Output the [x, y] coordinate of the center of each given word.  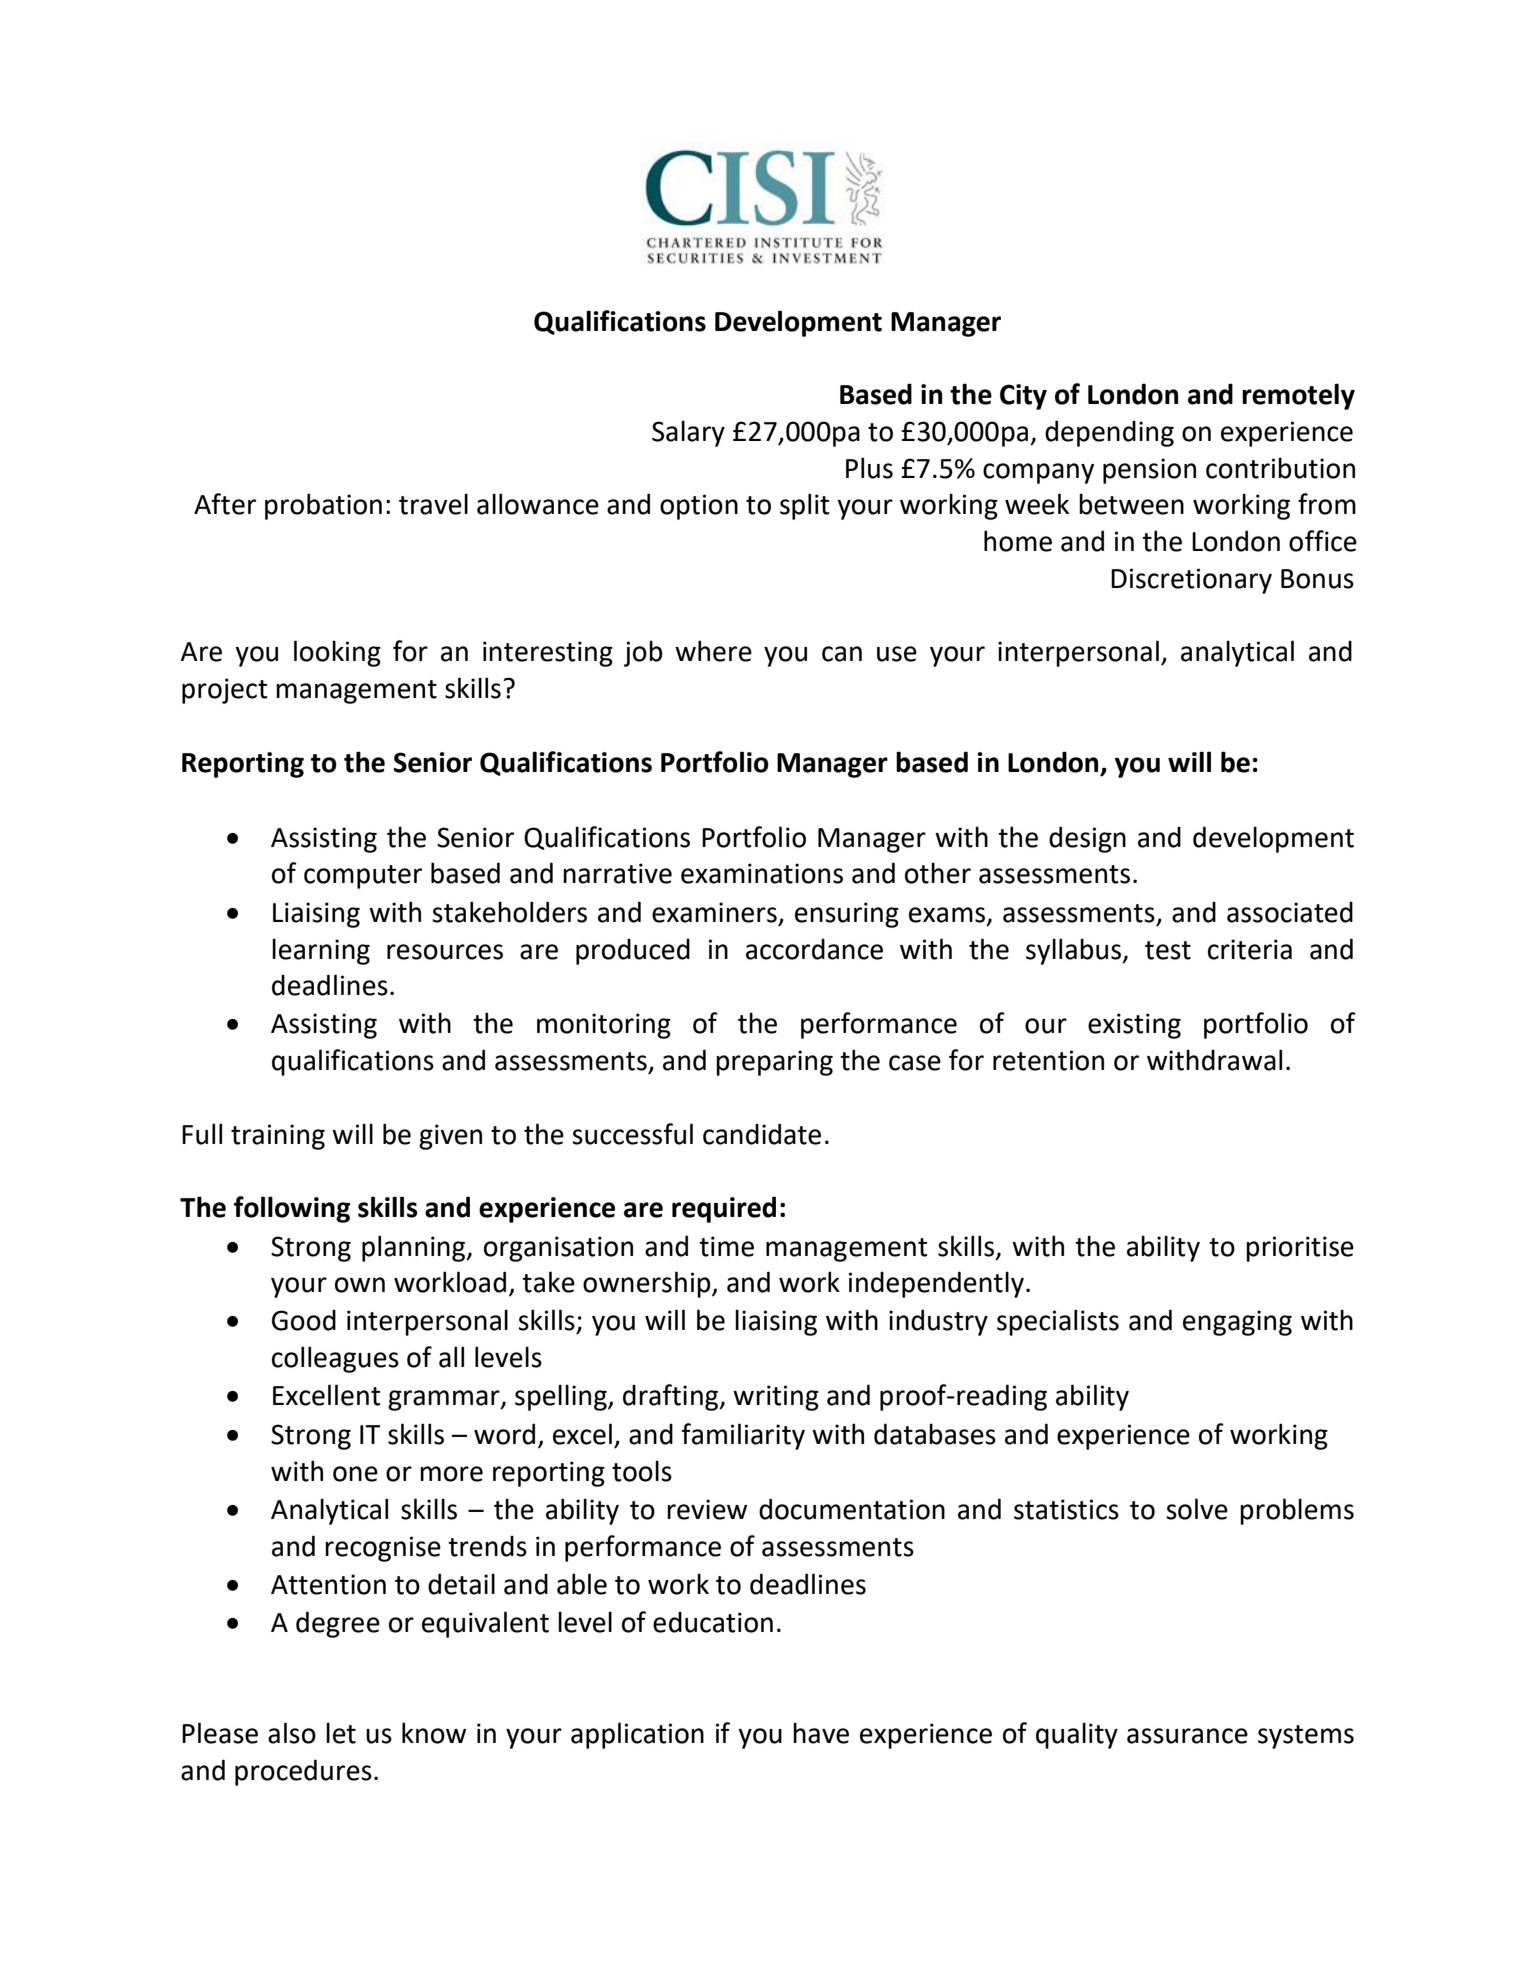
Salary [688, 433]
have [821, 1733]
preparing [774, 1063]
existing [1134, 1026]
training [278, 1137]
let [341, 1733]
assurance [1187, 1736]
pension [1149, 471]
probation [323, 506]
